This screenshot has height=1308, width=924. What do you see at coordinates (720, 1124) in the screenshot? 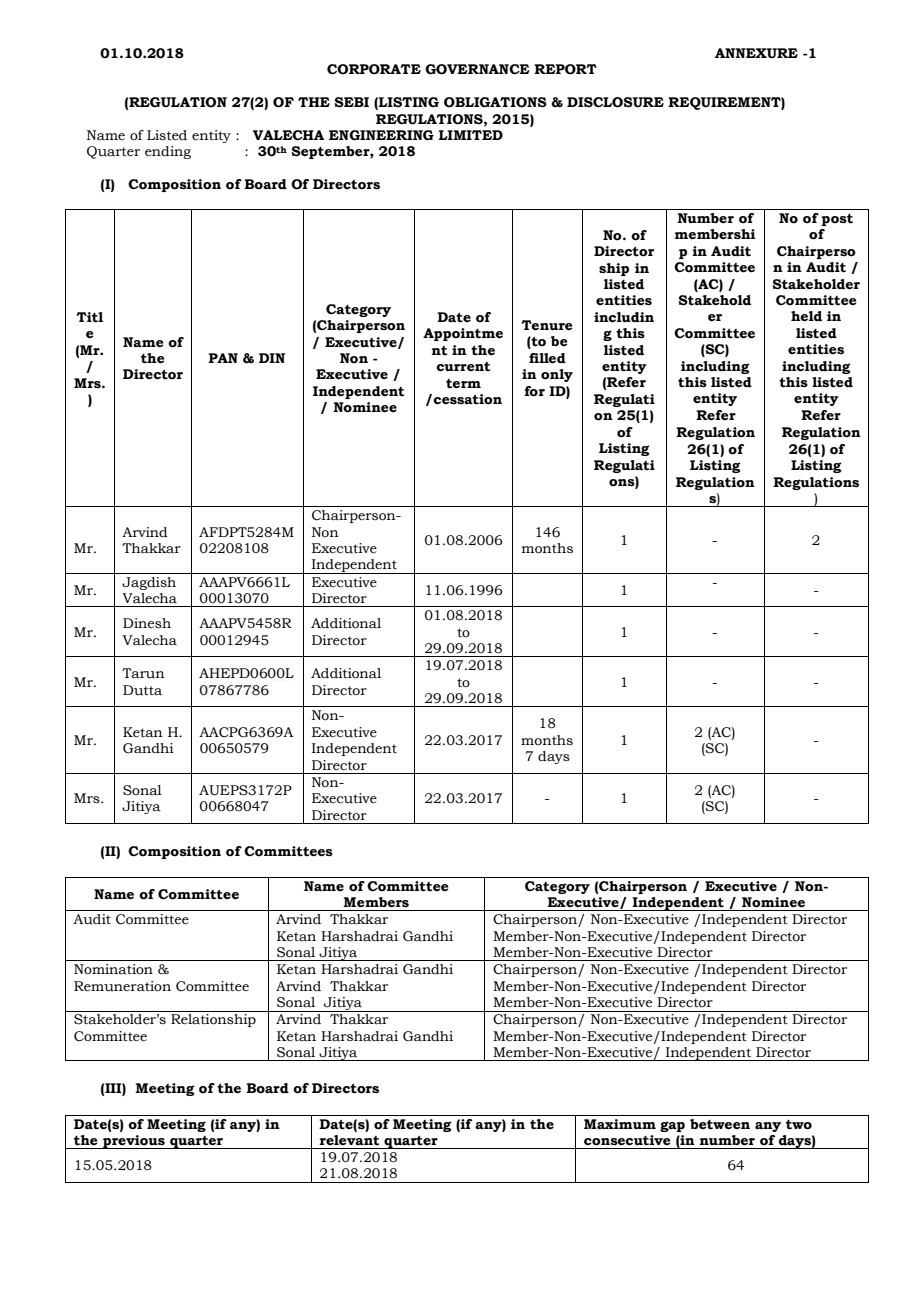
I see `between` at bounding box center [720, 1124].
